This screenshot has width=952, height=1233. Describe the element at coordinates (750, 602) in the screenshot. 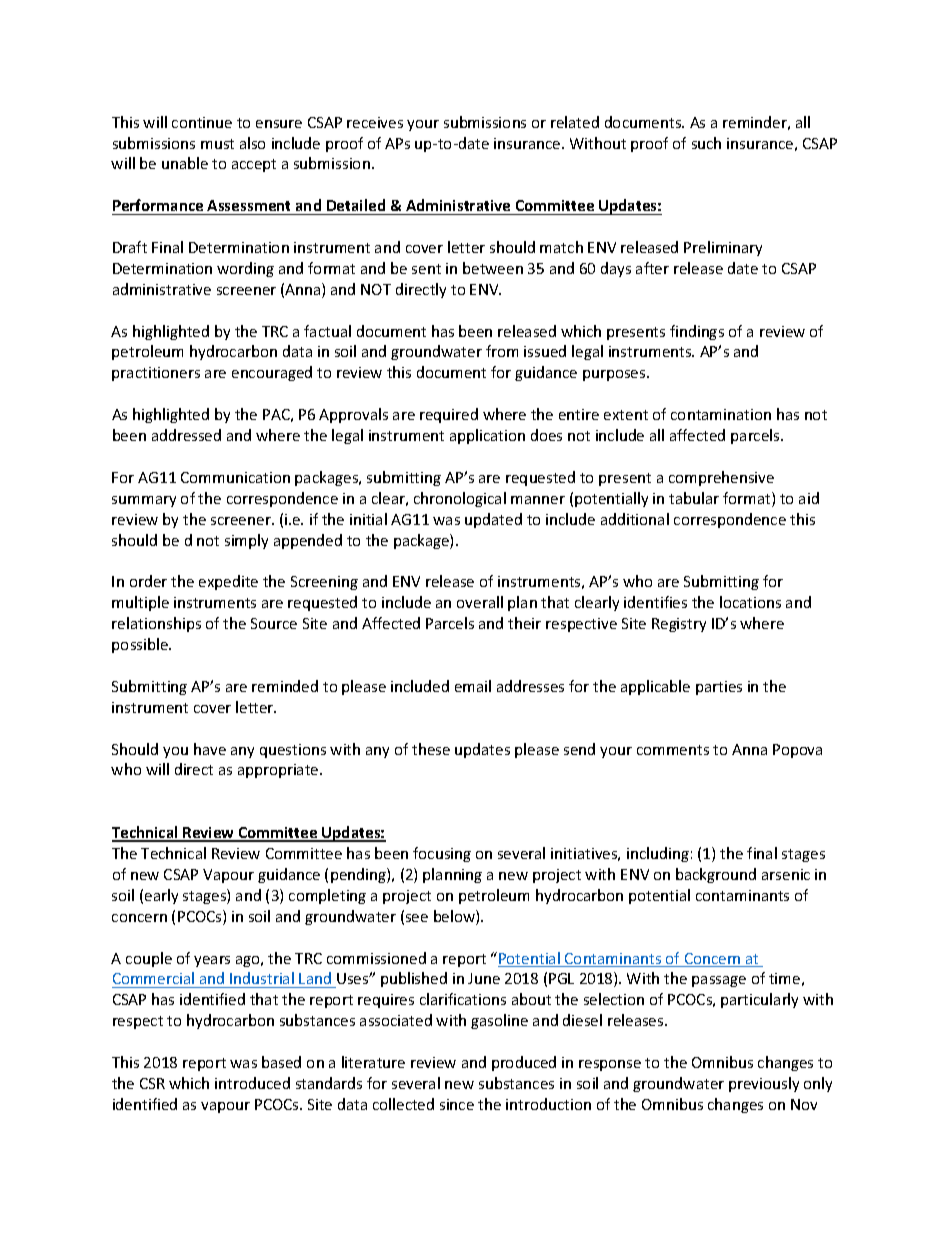

I see `locations` at that location.
